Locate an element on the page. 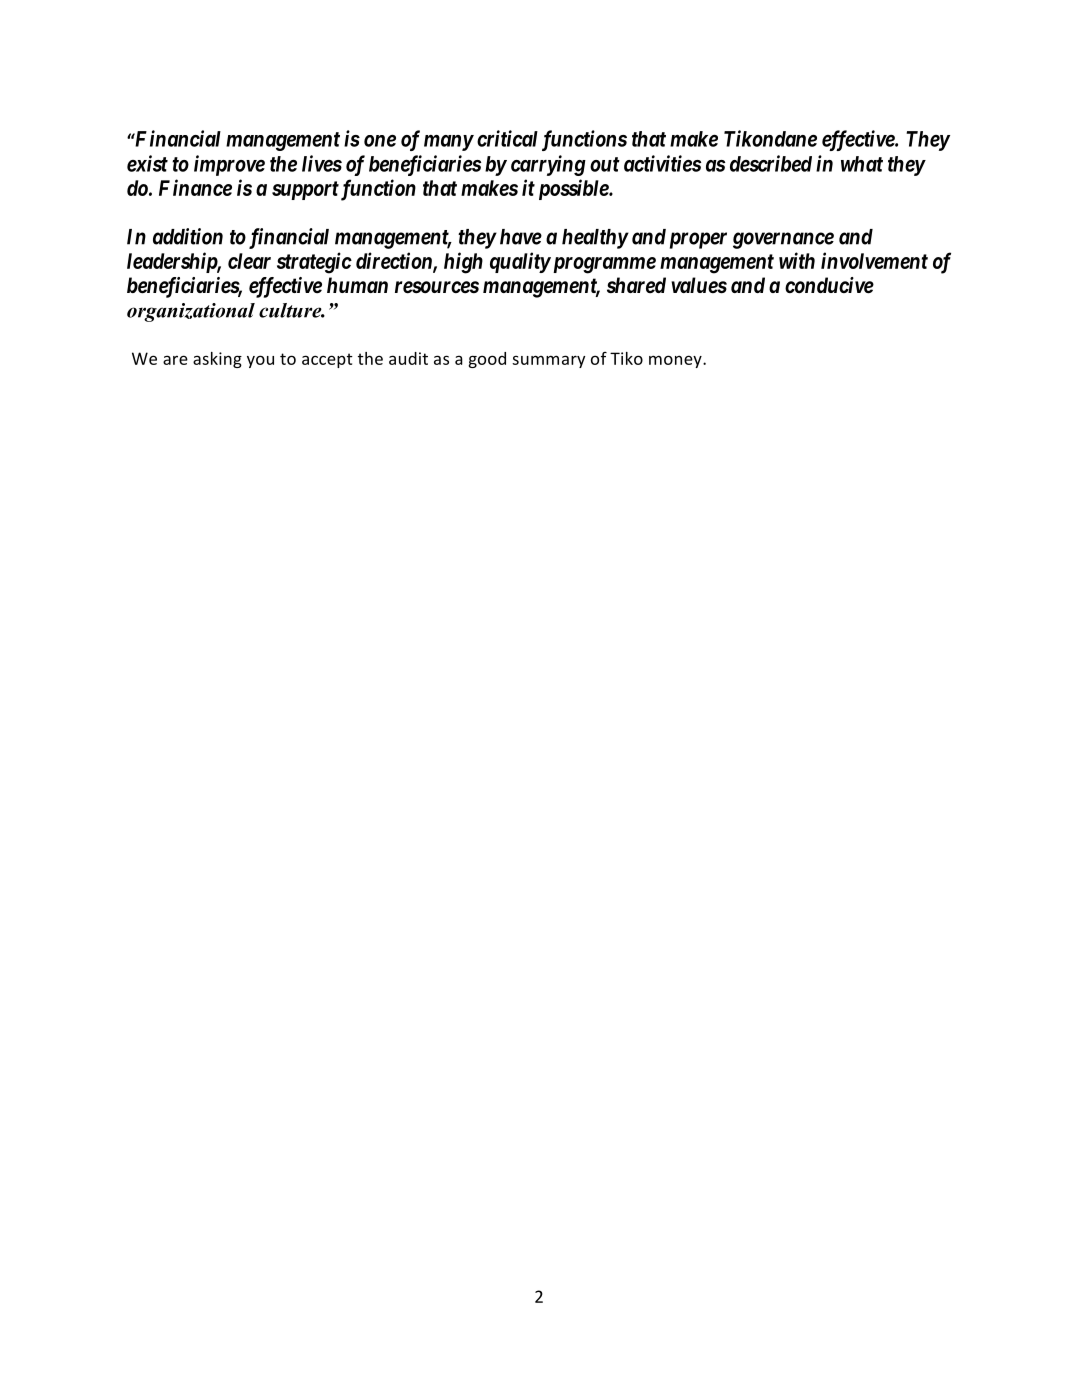  money is located at coordinates (676, 361).
